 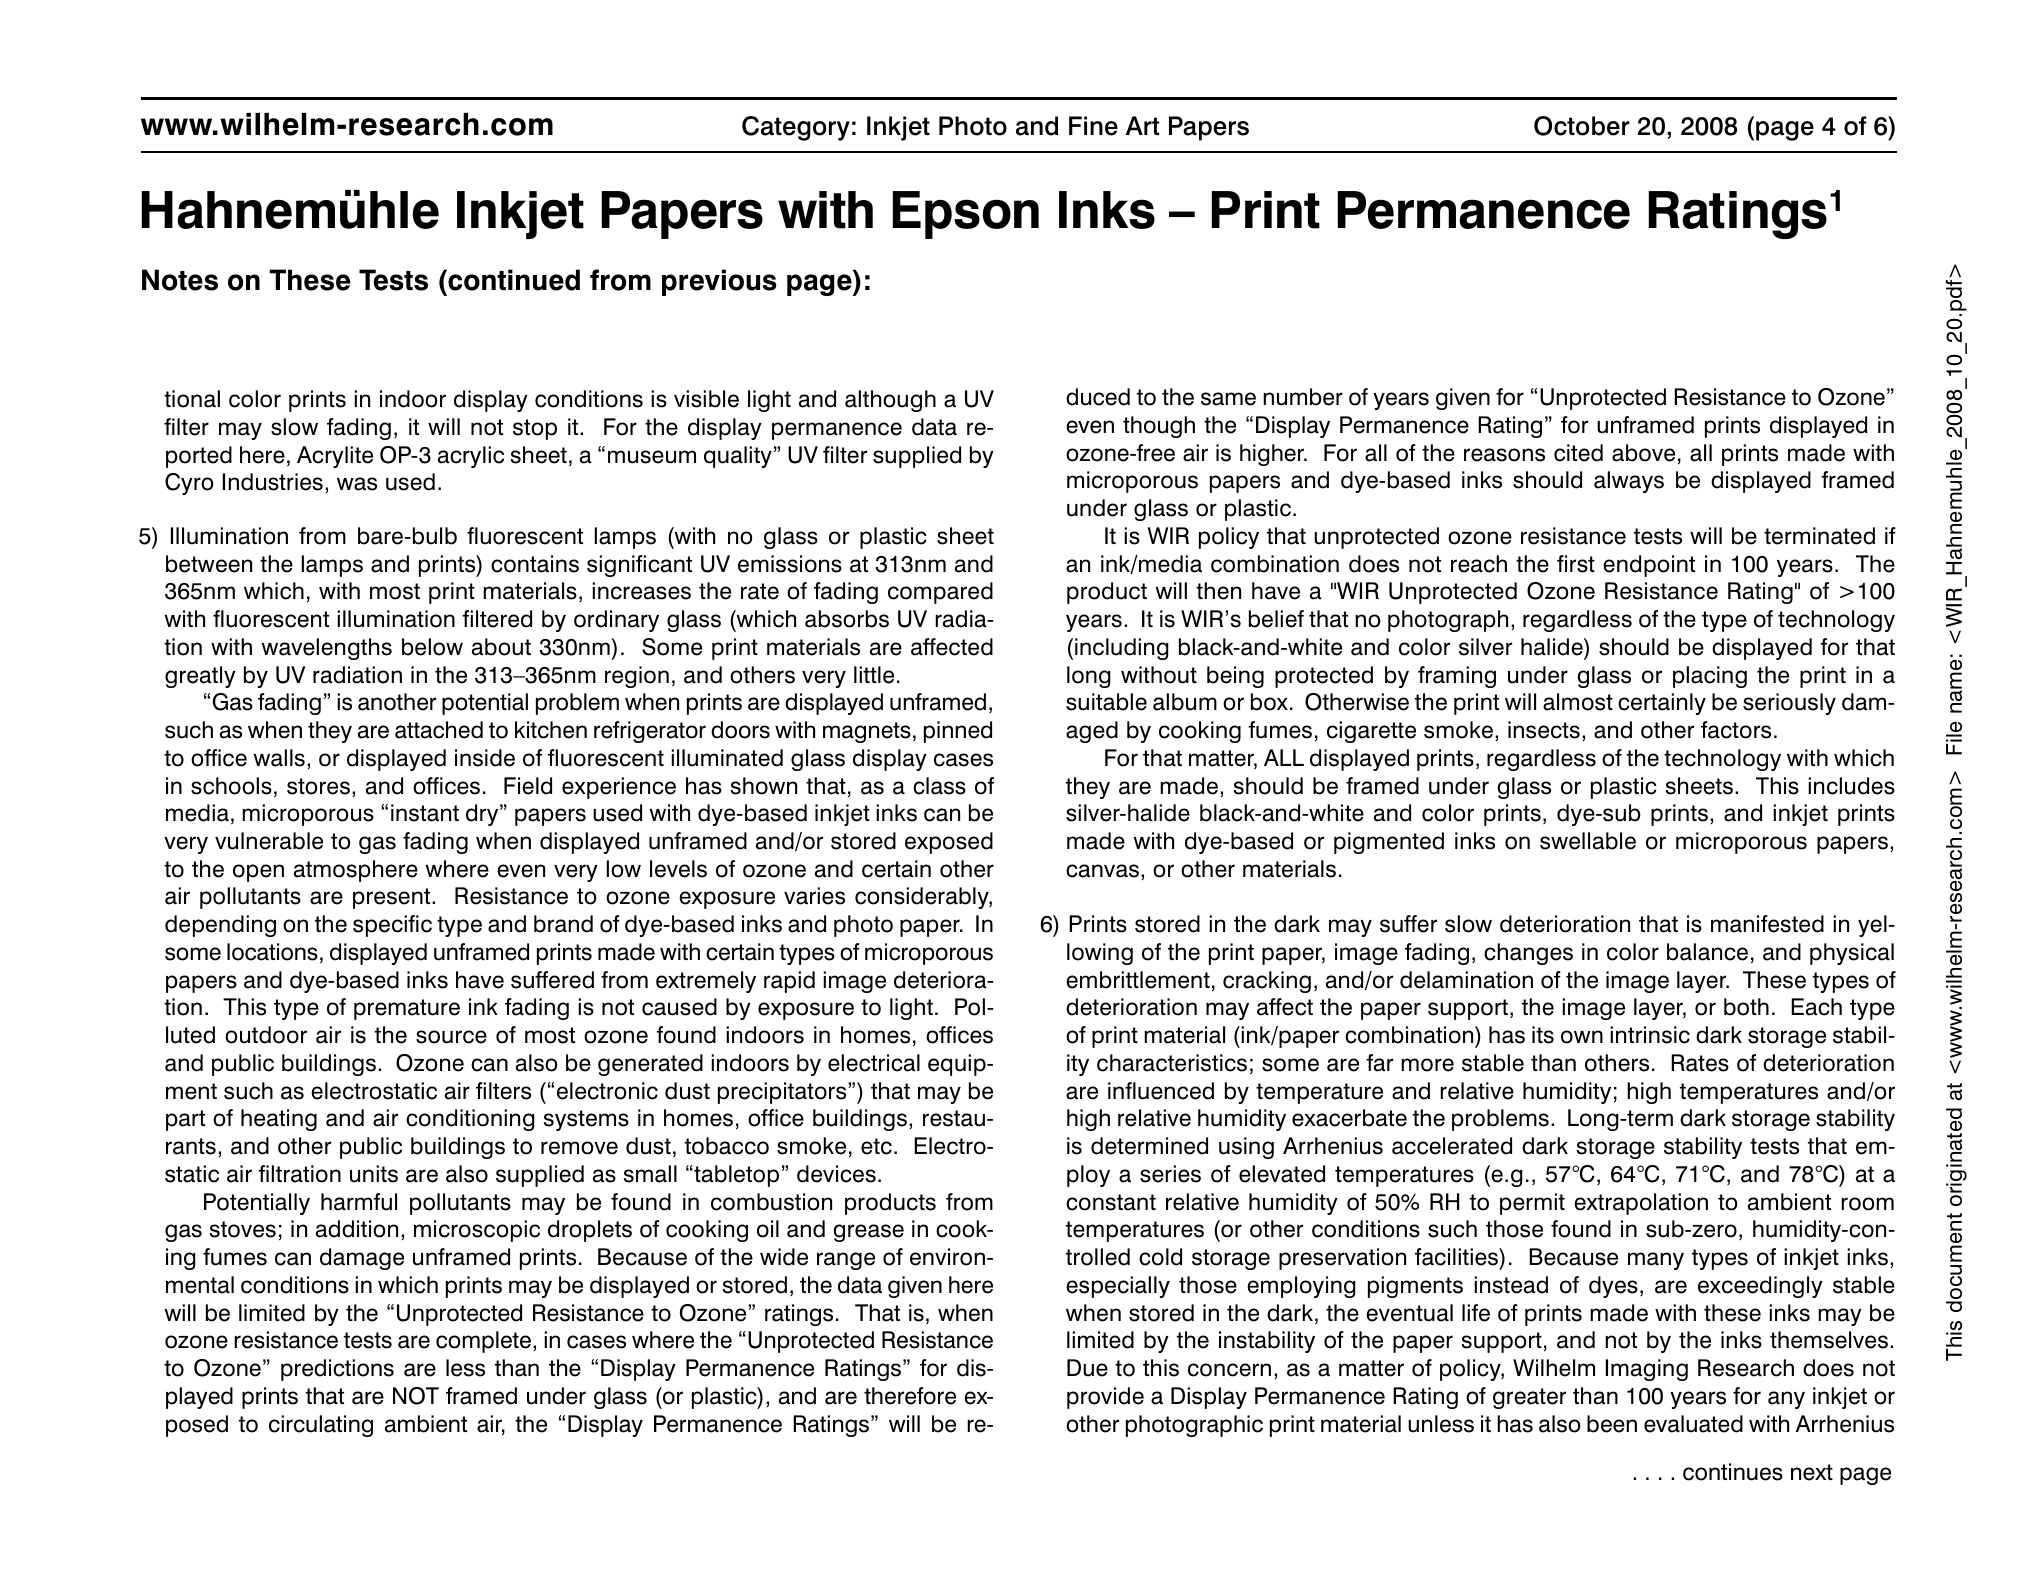 I want to click on suitable, so click(x=1106, y=702).
